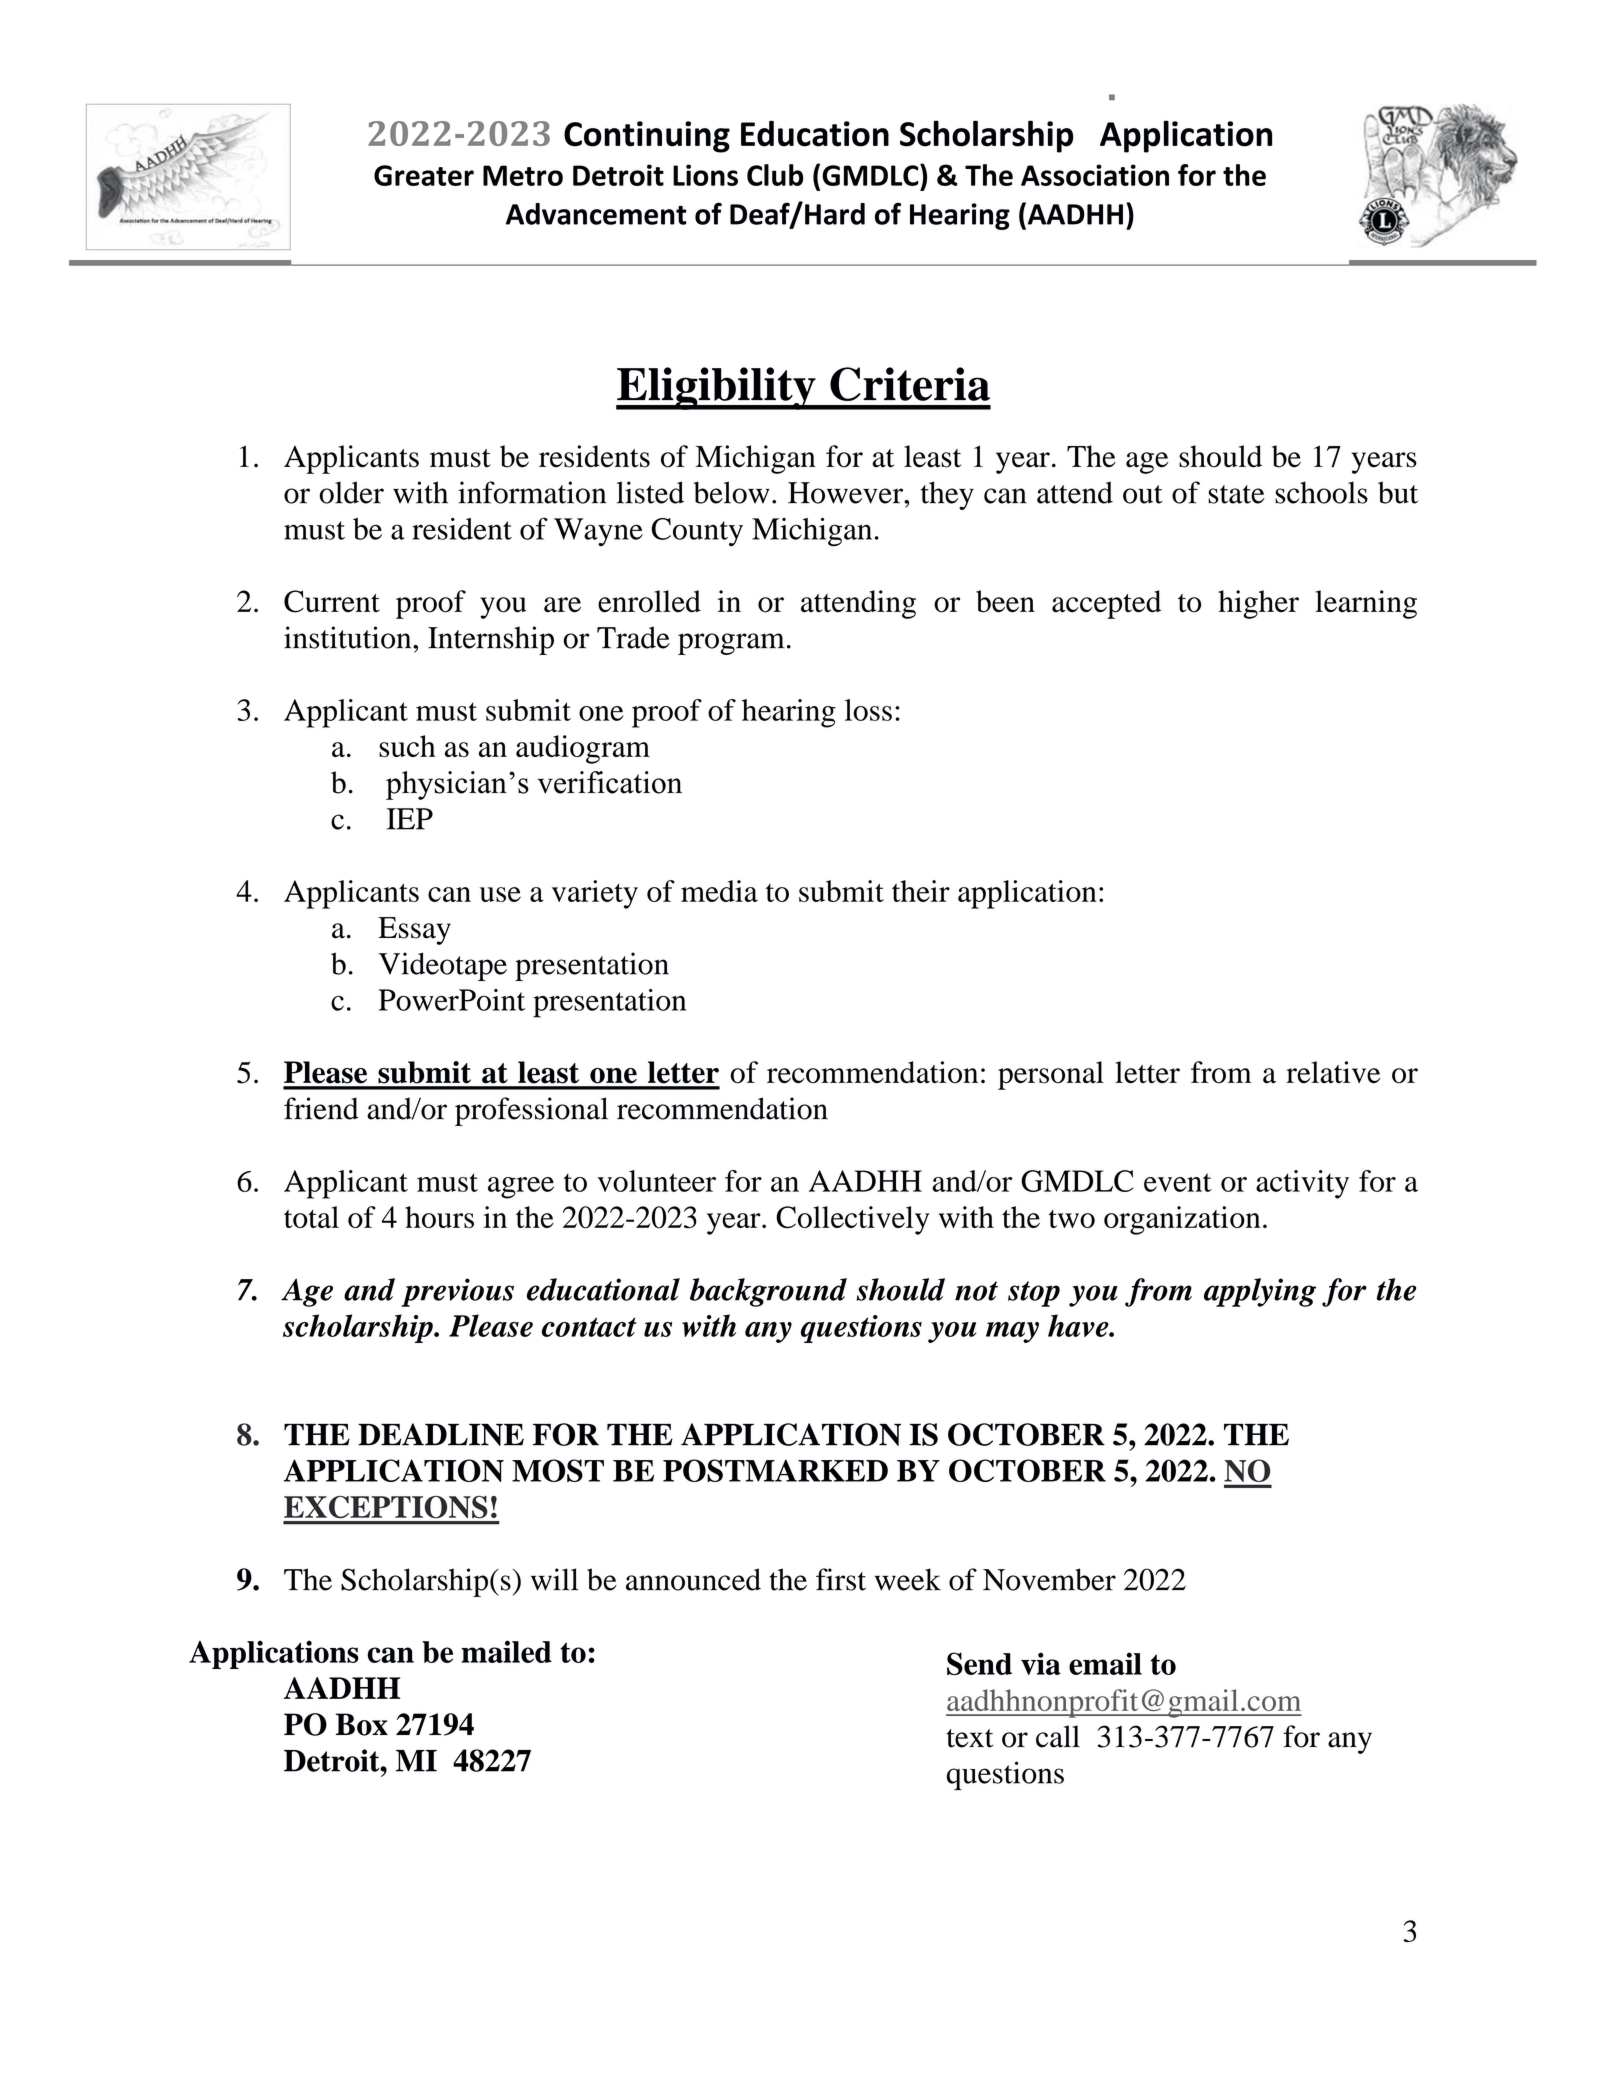 The height and width of the document is (2079, 1607). What do you see at coordinates (775, 175) in the document?
I see `Club` at bounding box center [775, 175].
